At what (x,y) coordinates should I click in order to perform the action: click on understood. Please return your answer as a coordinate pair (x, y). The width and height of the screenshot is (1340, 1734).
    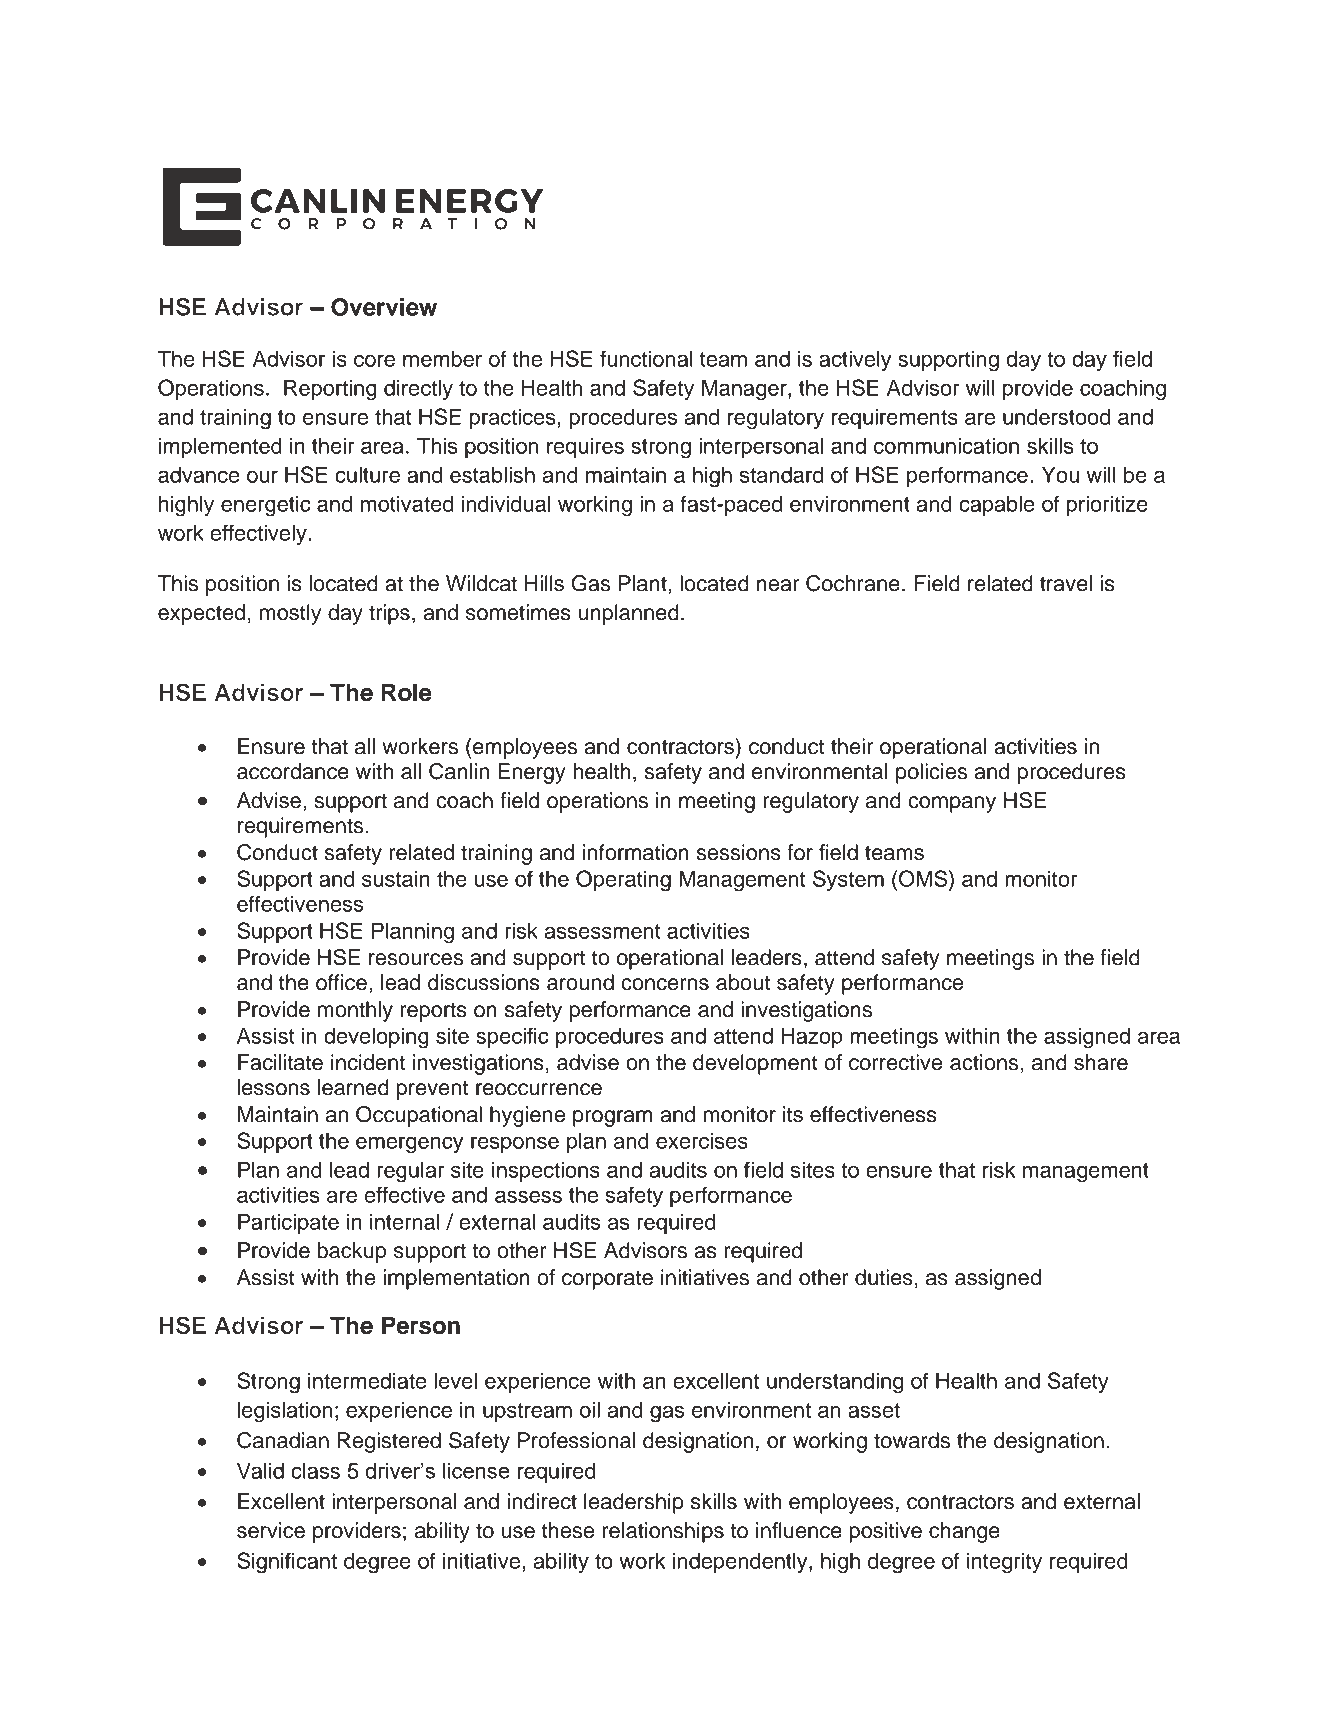
    Looking at the image, I should click on (1056, 417).
